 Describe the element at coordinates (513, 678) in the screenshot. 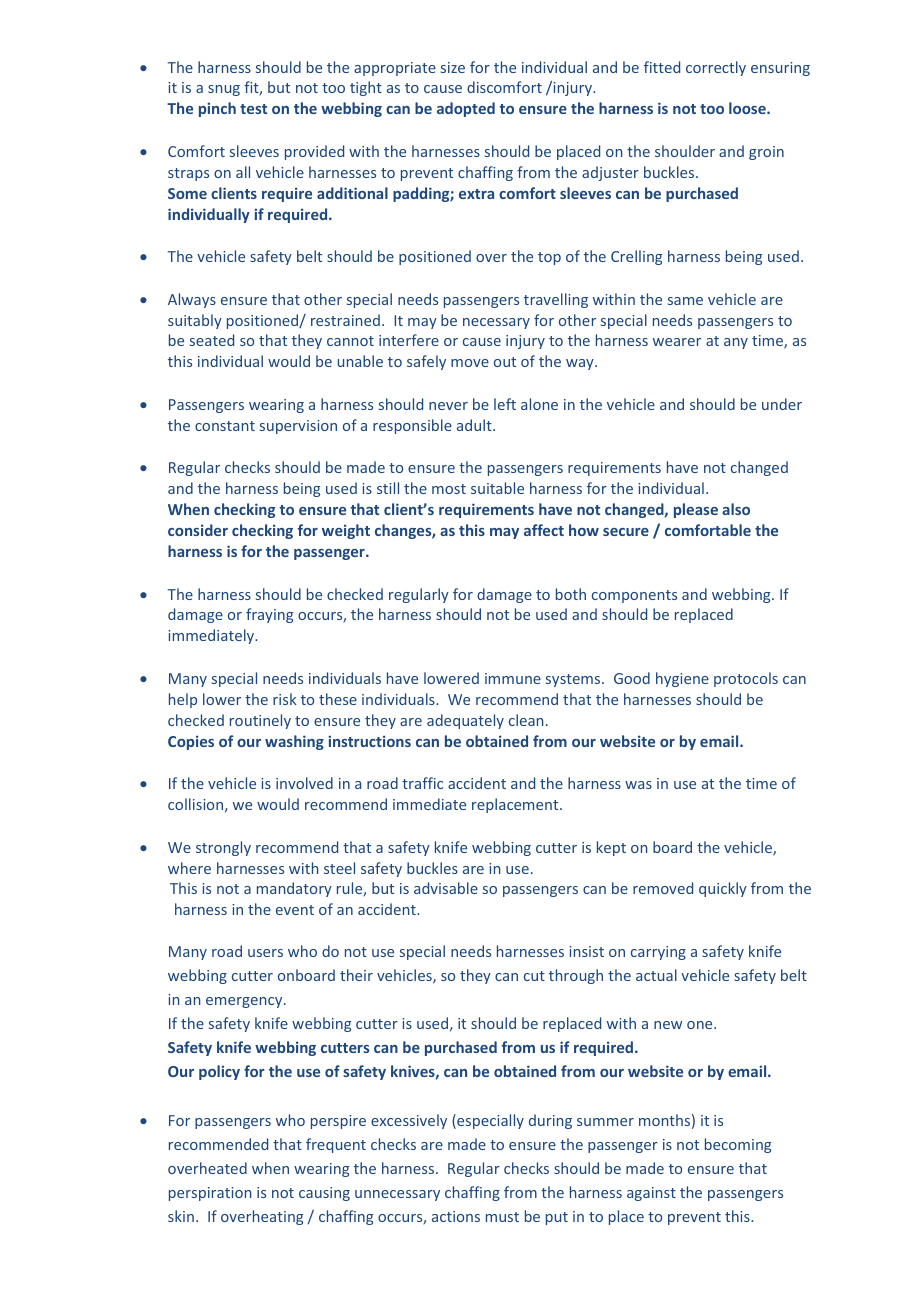

I see `immune` at that location.
